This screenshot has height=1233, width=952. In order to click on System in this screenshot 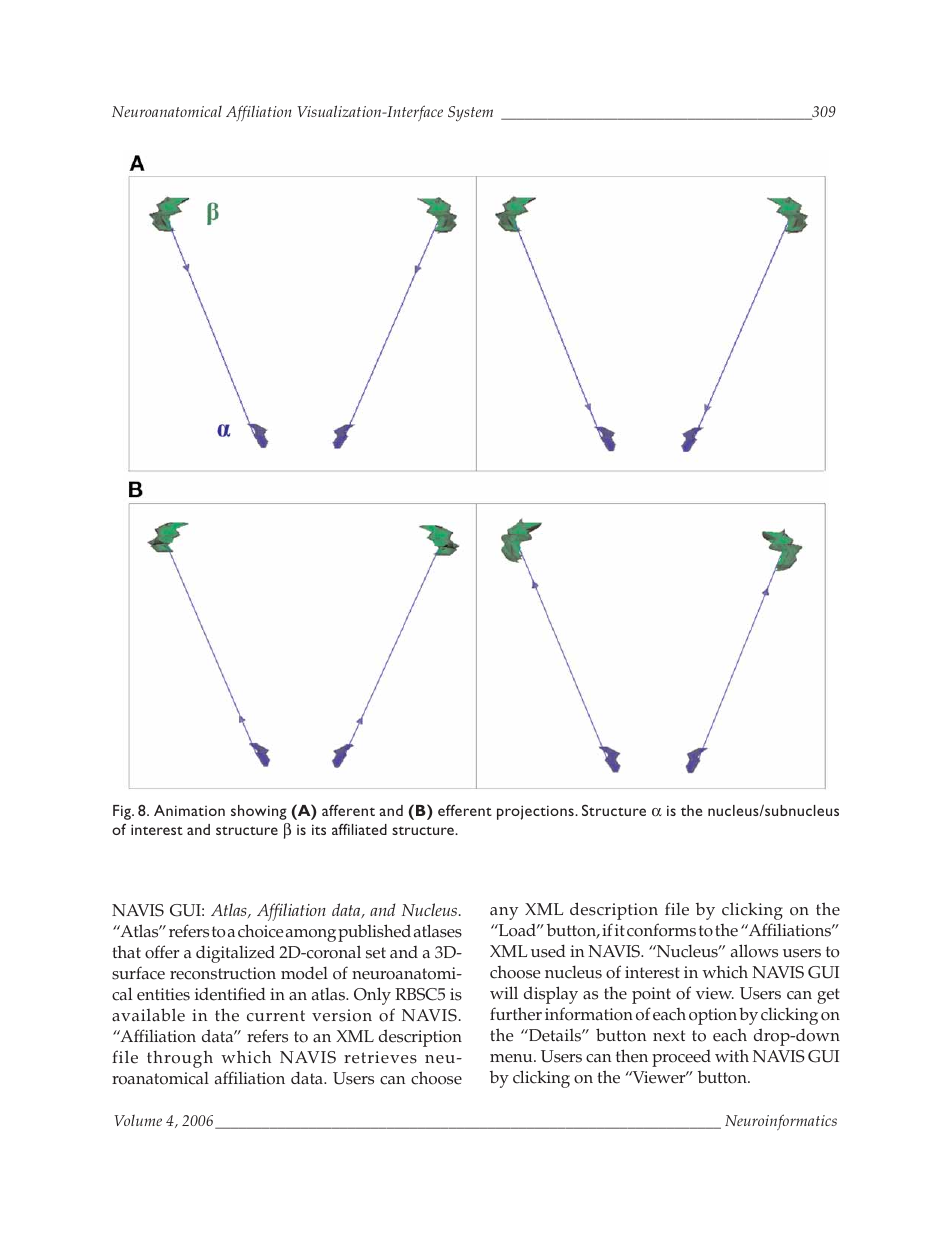, I will do `click(470, 114)`.
